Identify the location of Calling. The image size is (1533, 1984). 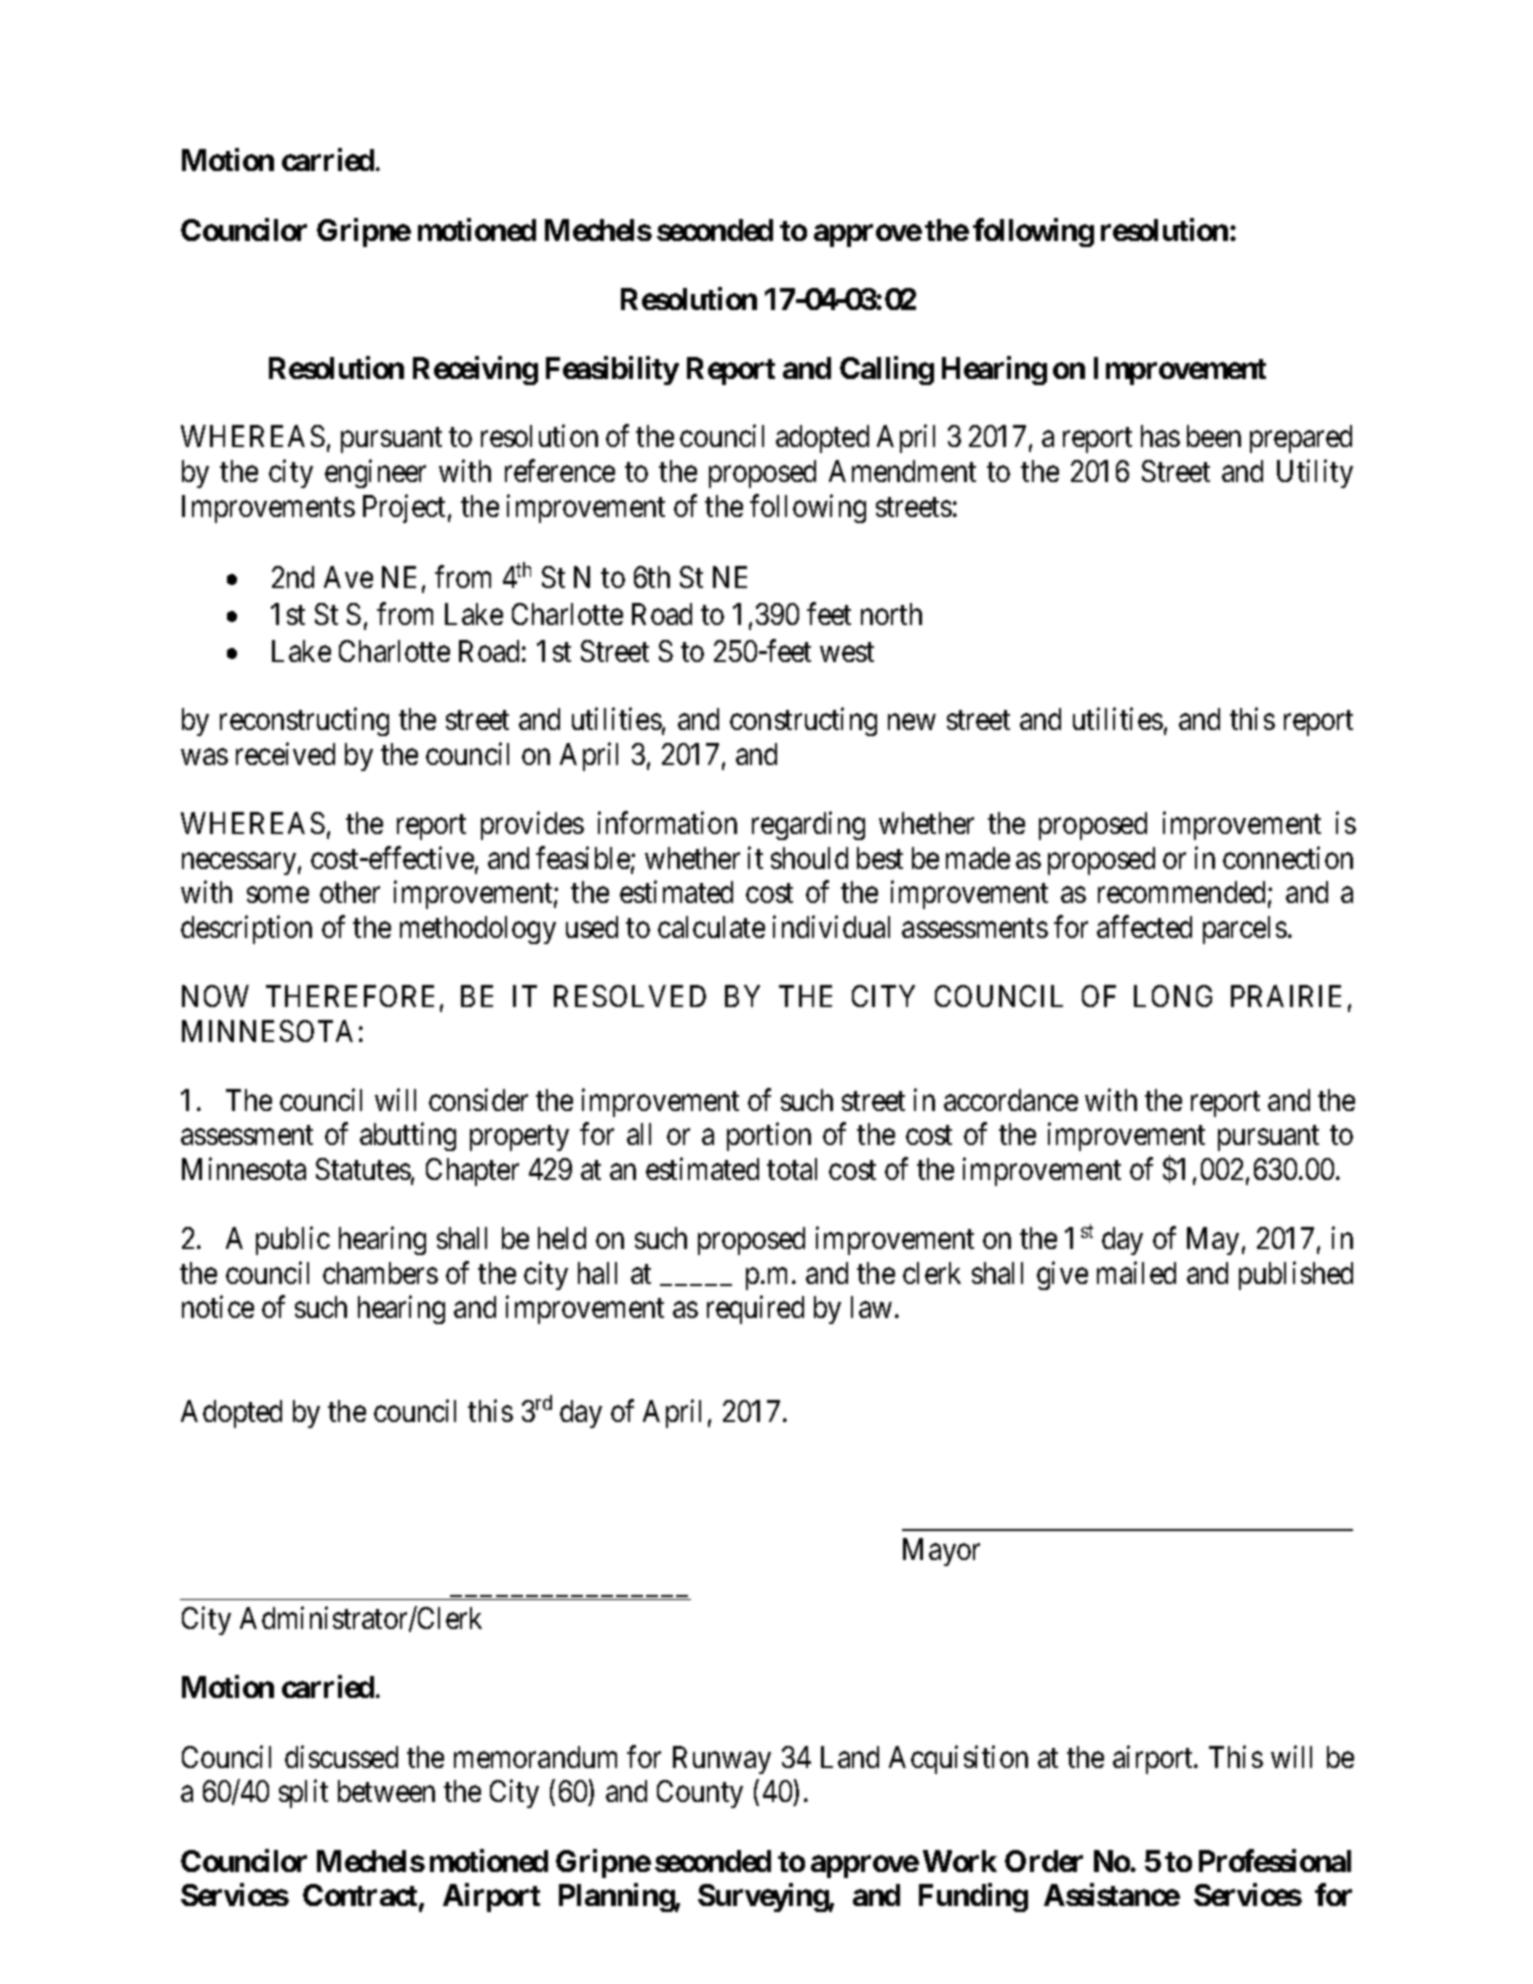
(887, 370).
